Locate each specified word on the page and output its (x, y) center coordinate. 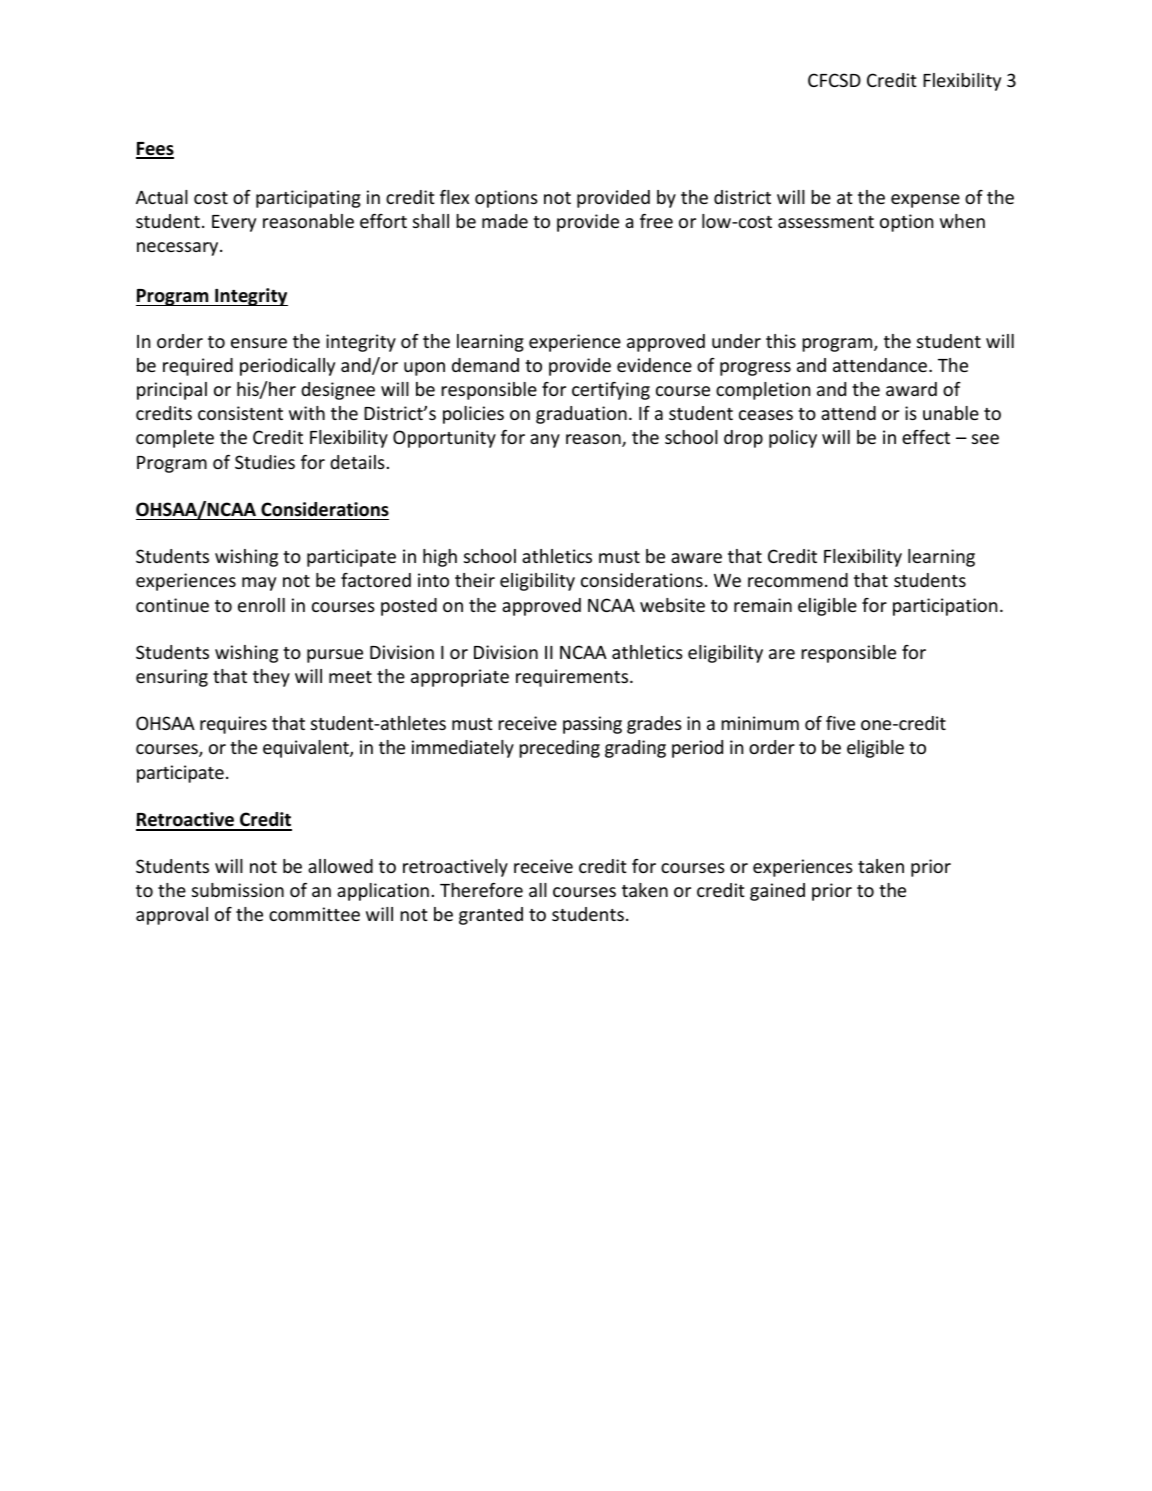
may (259, 584)
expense (925, 201)
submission (238, 890)
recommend (798, 580)
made (505, 221)
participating (308, 199)
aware (696, 558)
